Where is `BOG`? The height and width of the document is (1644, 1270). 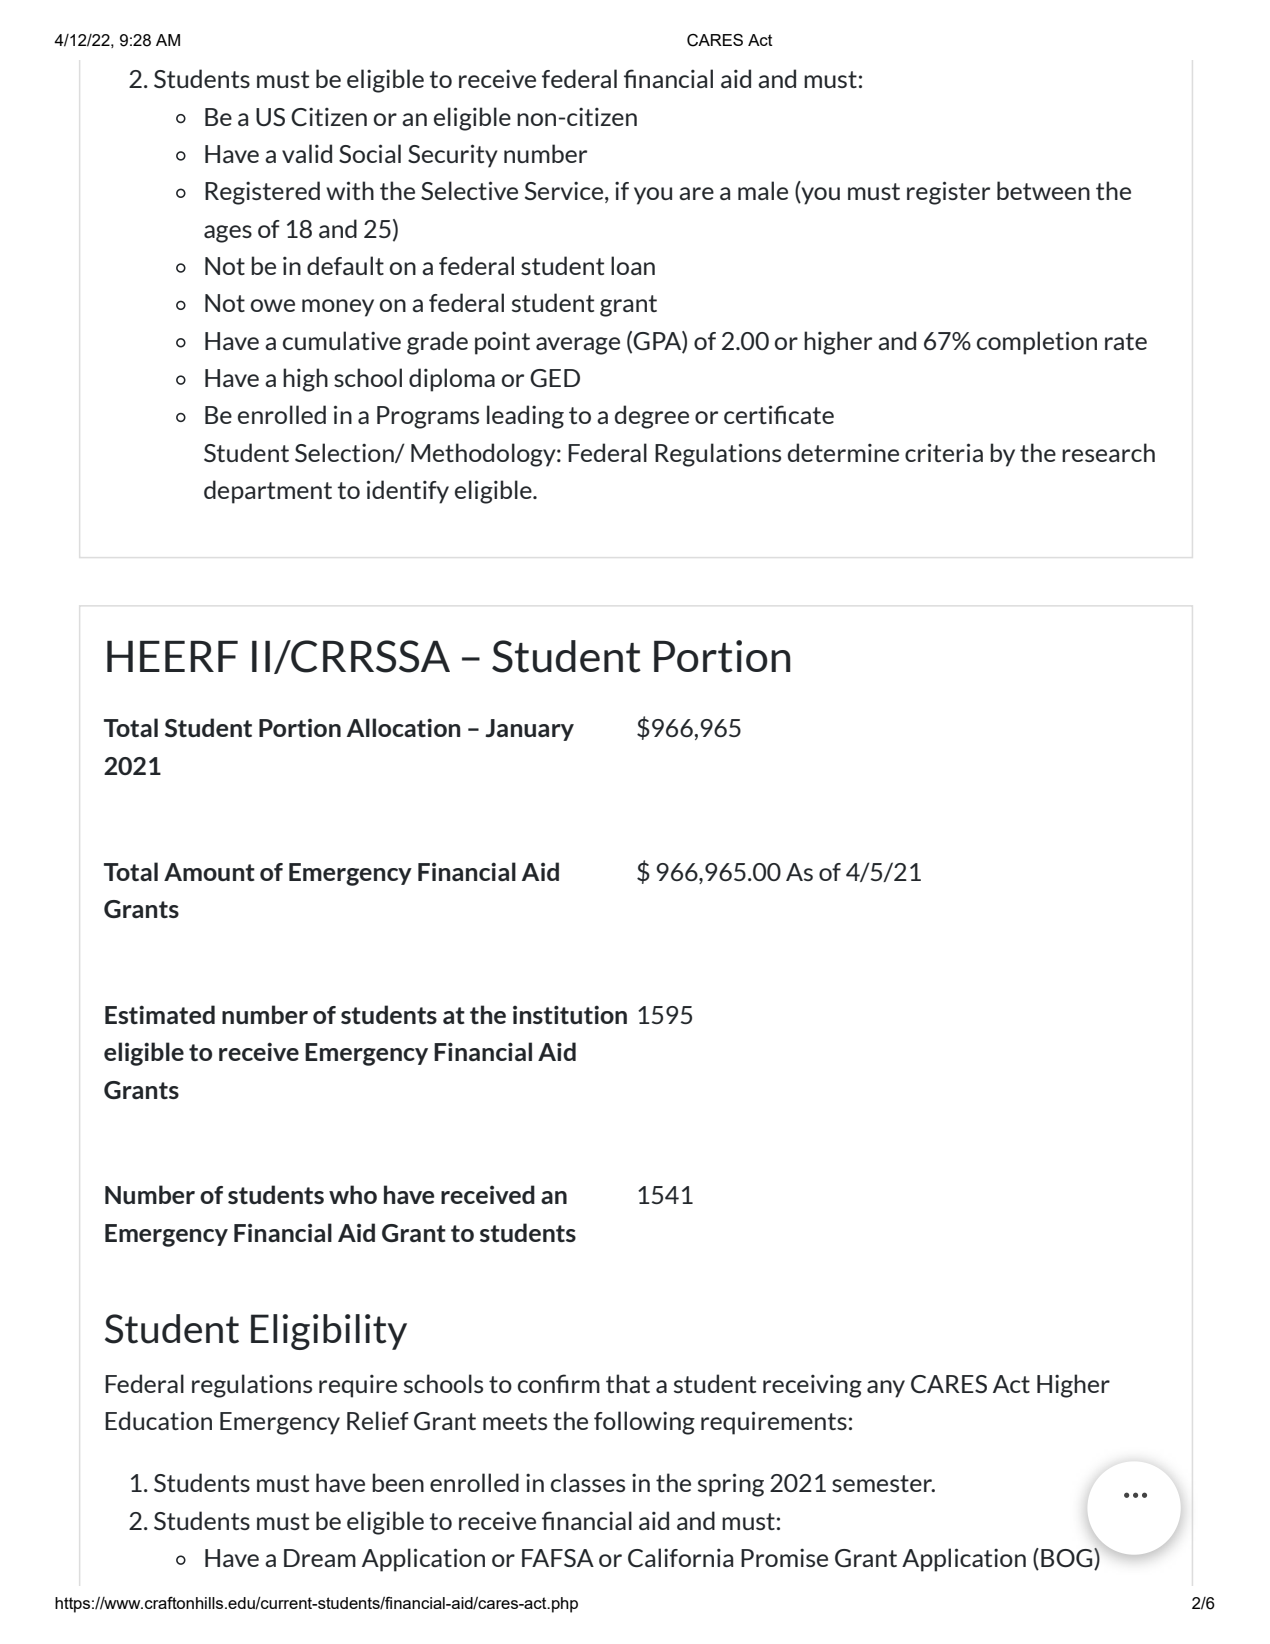
BOG is located at coordinates (1068, 1559).
